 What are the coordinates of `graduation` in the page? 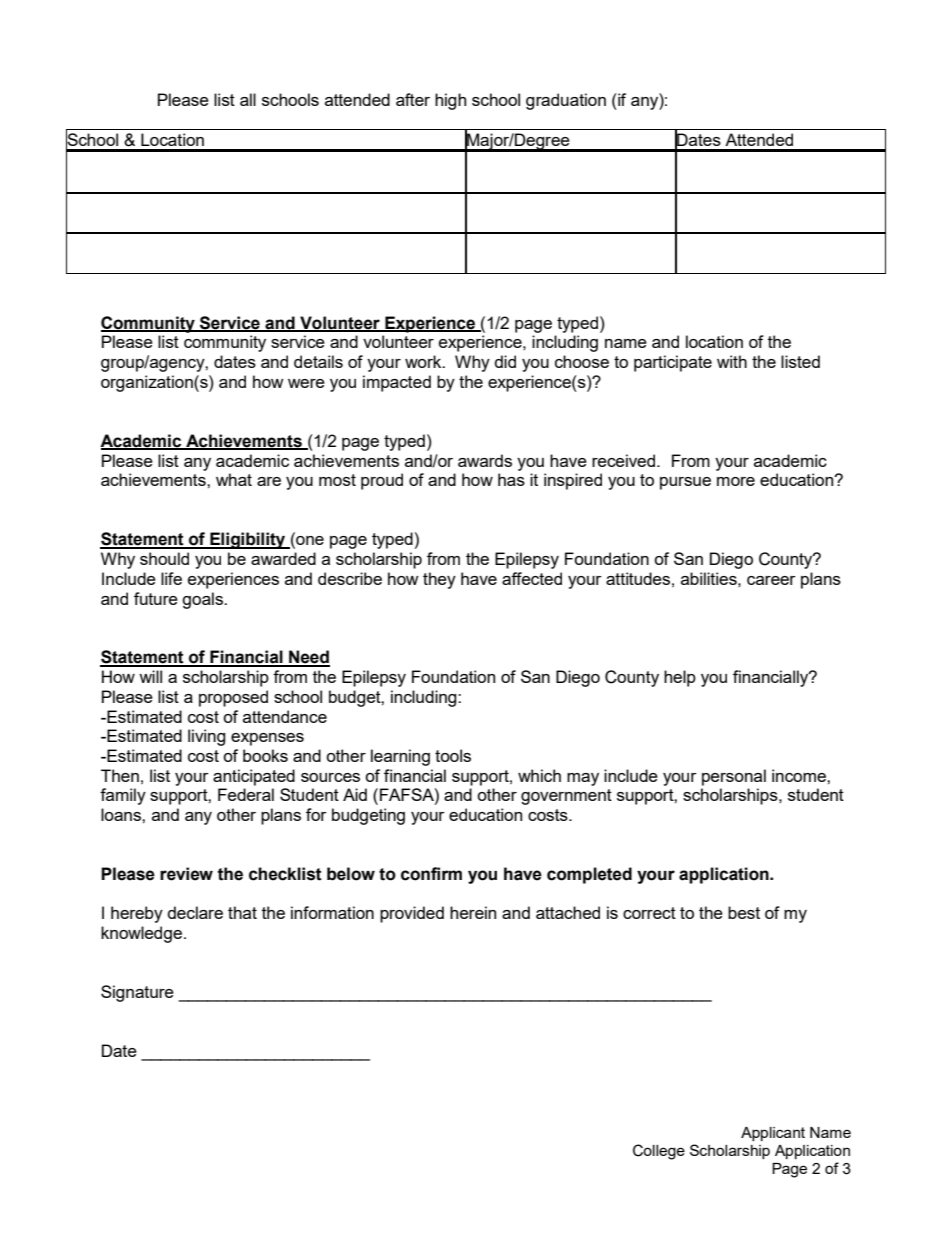 It's located at (566, 101).
